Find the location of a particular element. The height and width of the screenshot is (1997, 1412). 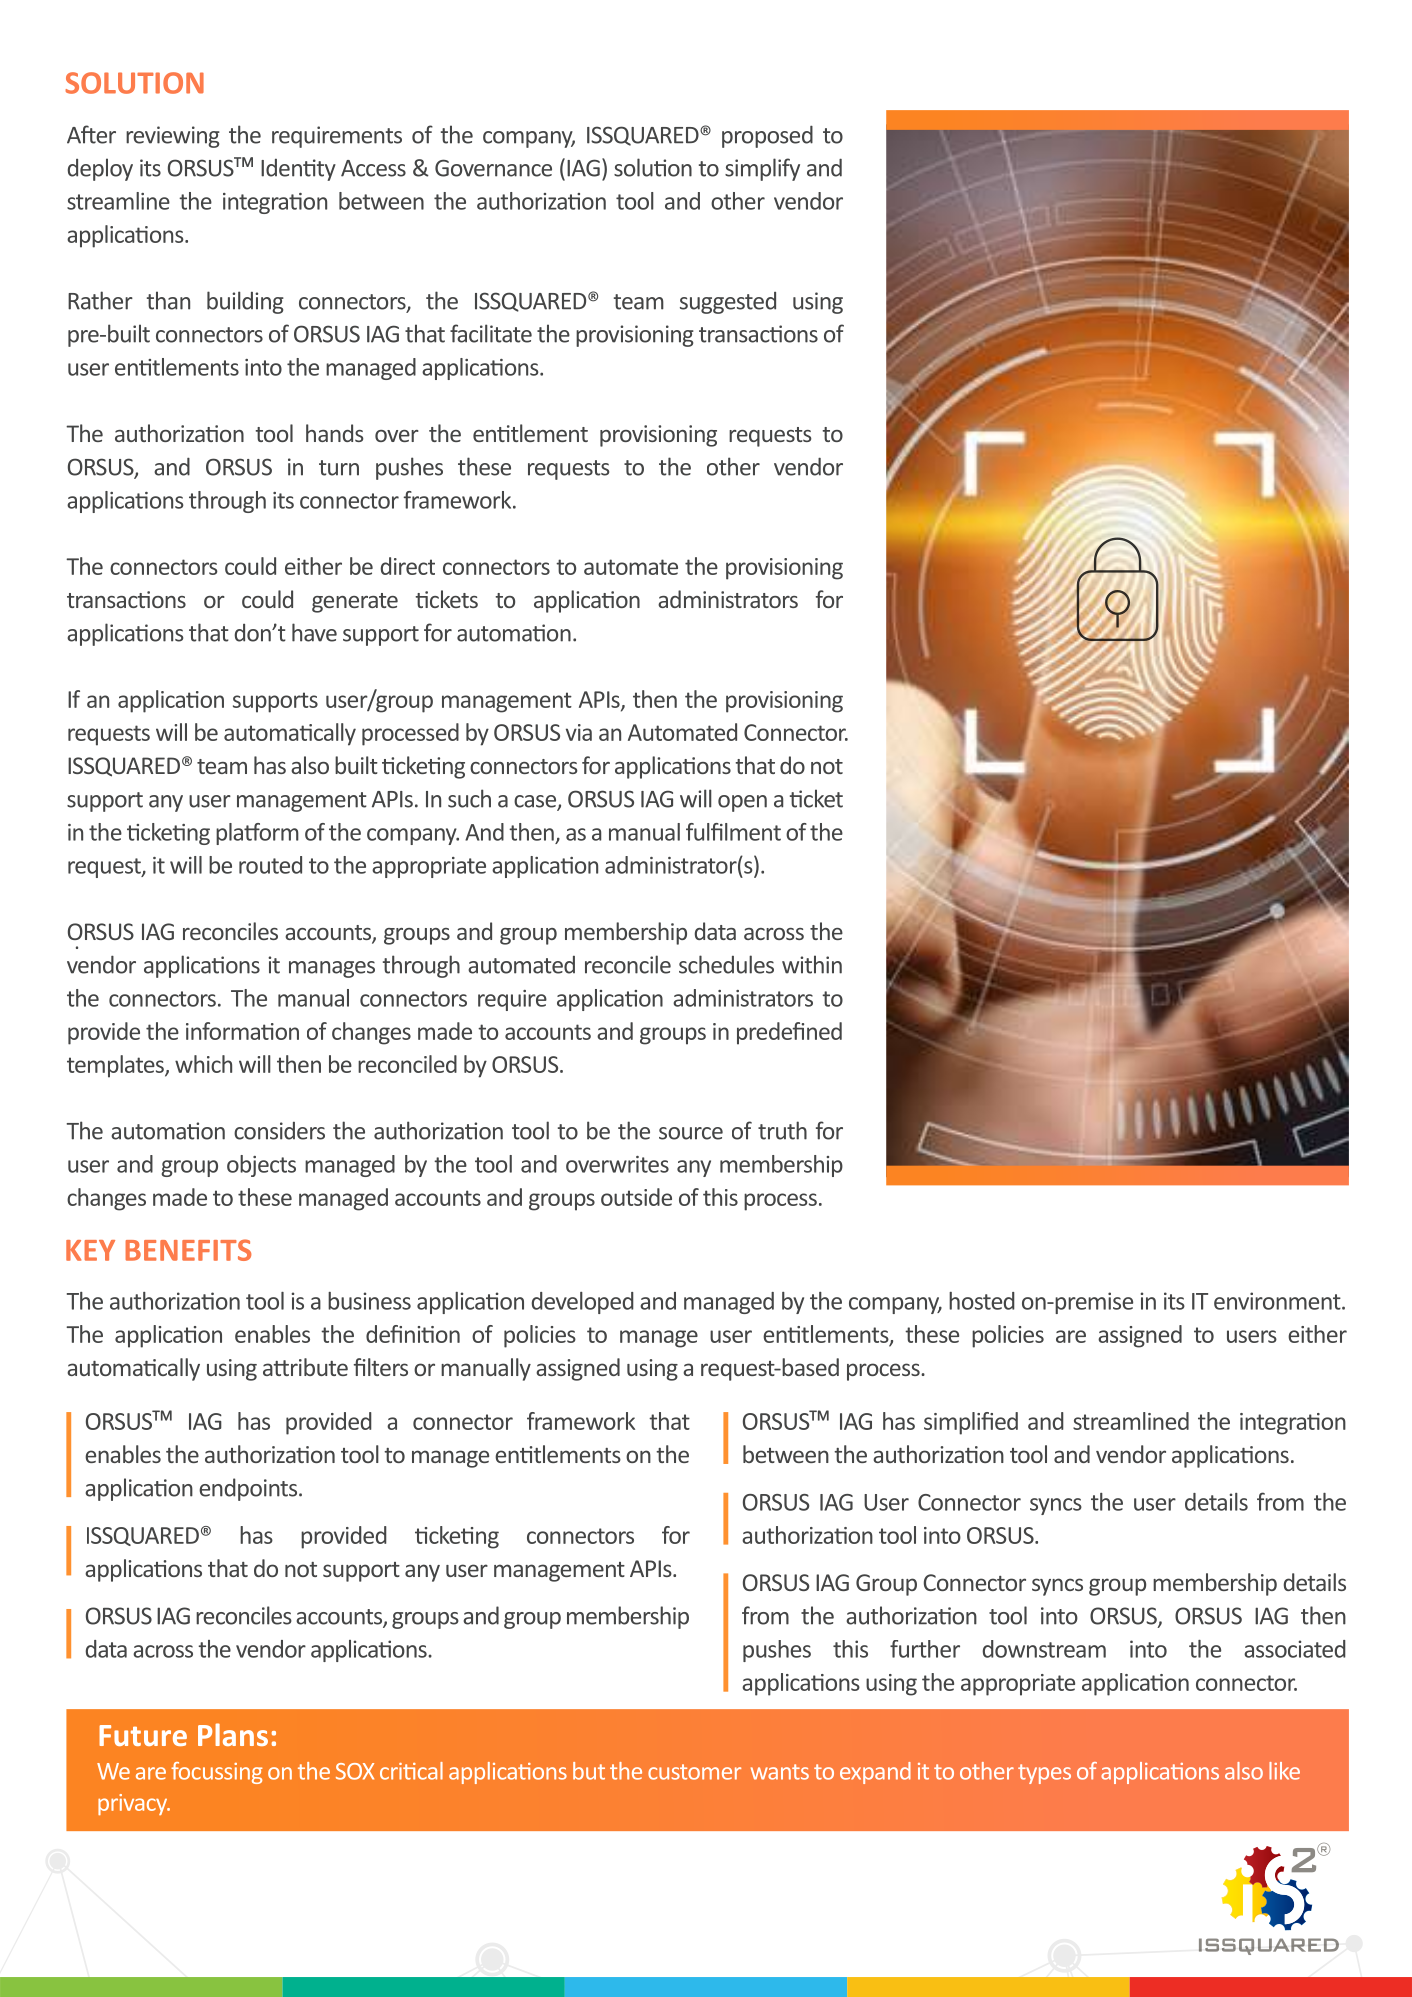

open is located at coordinates (742, 803).
